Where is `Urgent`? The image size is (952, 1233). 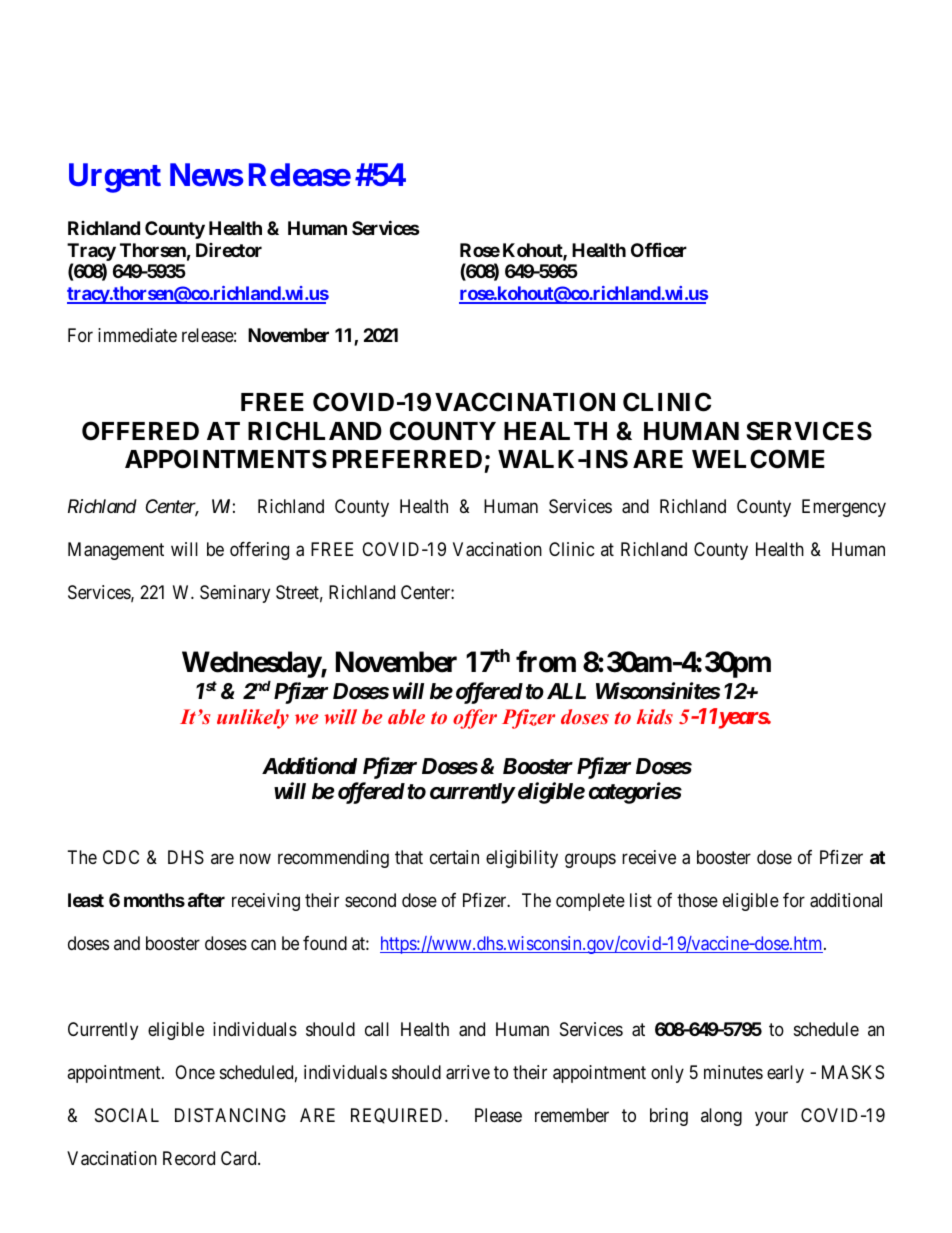
Urgent is located at coordinates (115, 178).
